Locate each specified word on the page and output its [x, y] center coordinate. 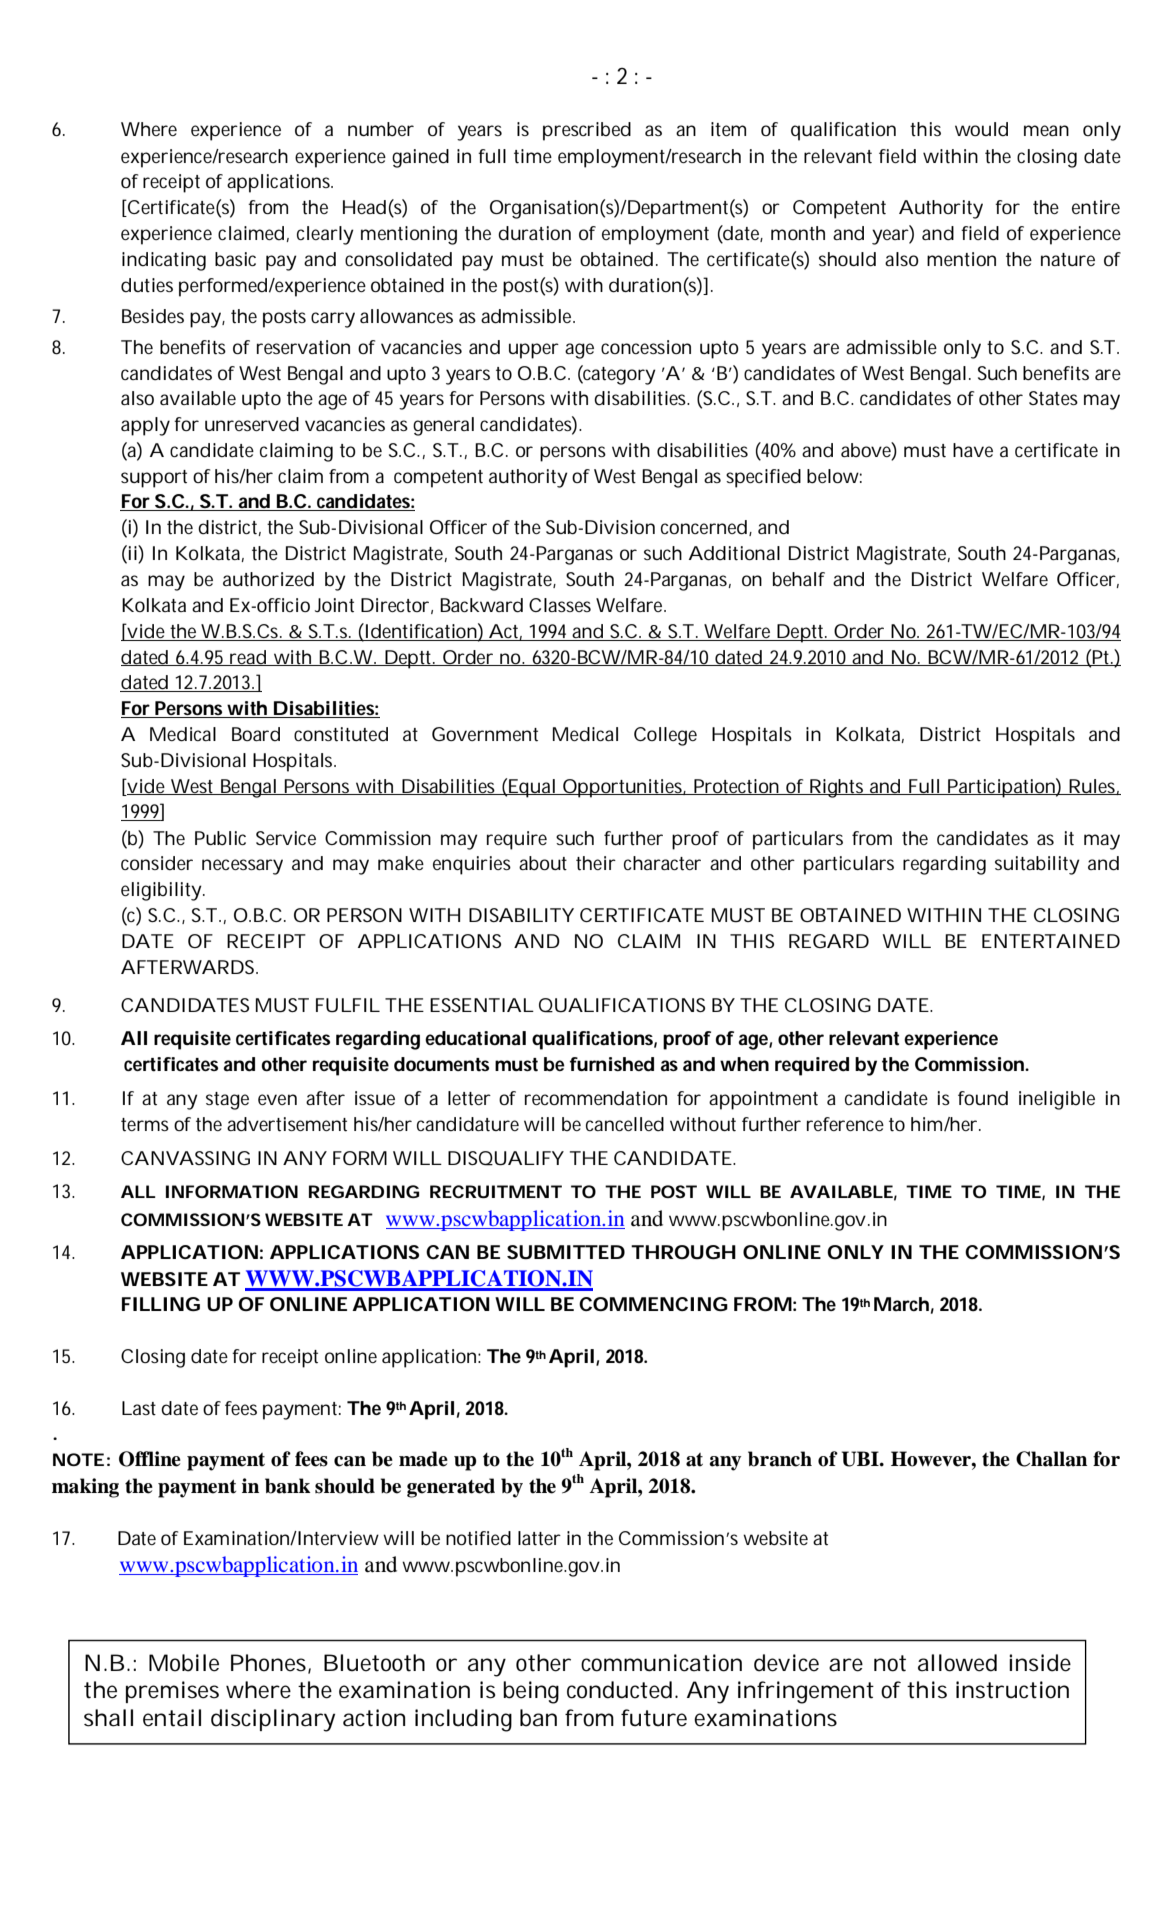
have [973, 450]
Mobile [184, 1663]
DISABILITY [521, 915]
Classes [560, 605]
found [983, 1098]
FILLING [161, 1304]
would [981, 129]
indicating [164, 261]
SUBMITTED [566, 1252]
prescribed [587, 131]
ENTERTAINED [1051, 941]
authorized [268, 579]
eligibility [163, 891]
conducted [621, 1690]
